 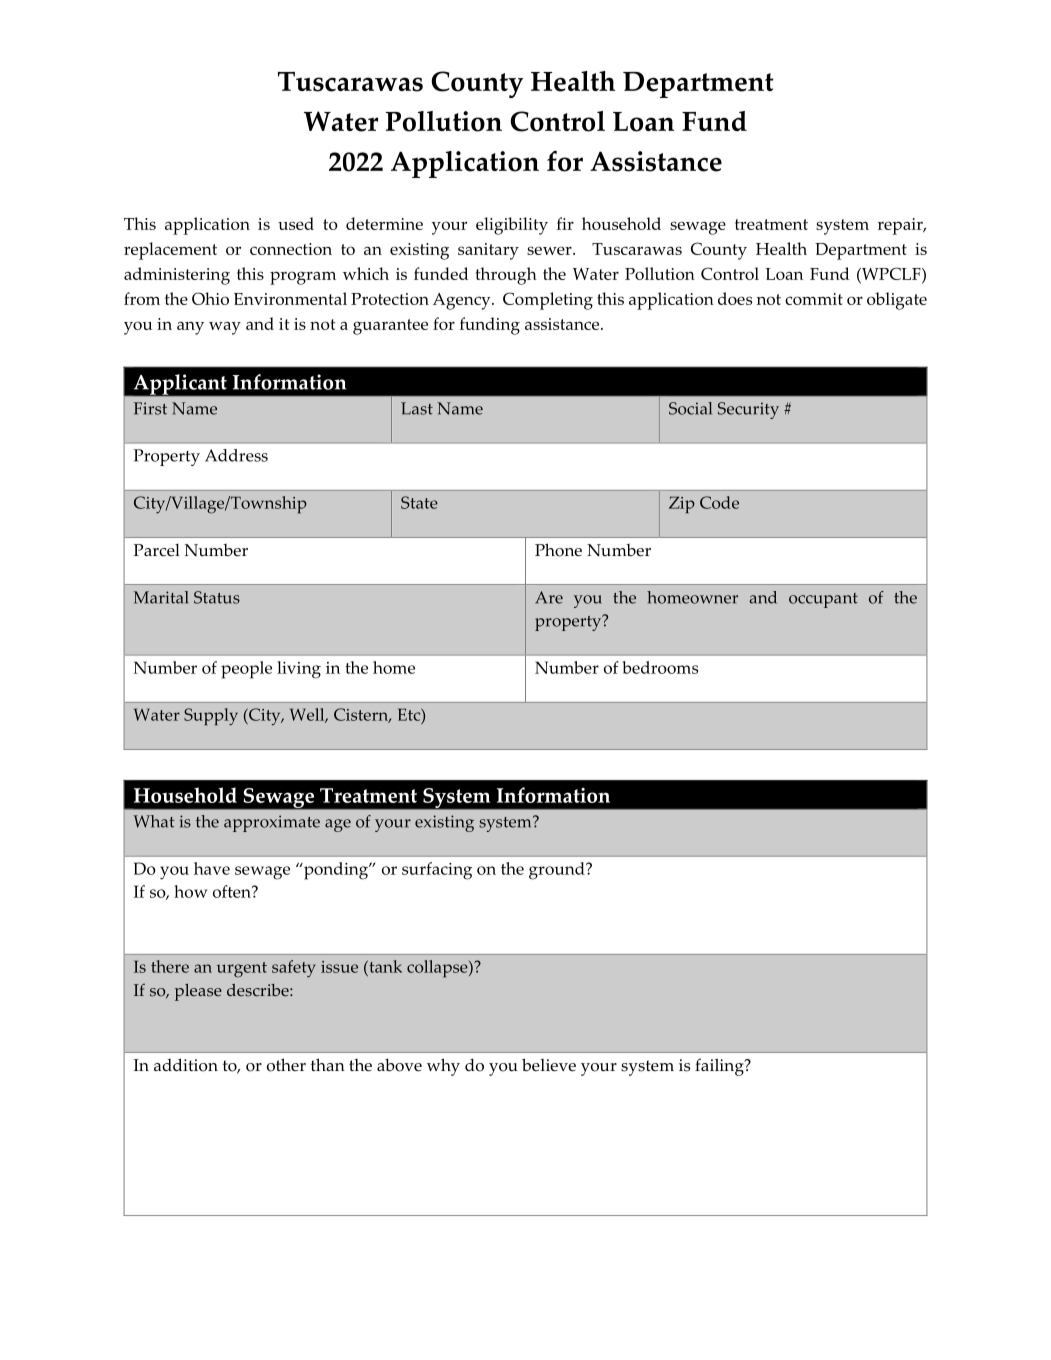 I want to click on sewer, so click(x=550, y=250).
